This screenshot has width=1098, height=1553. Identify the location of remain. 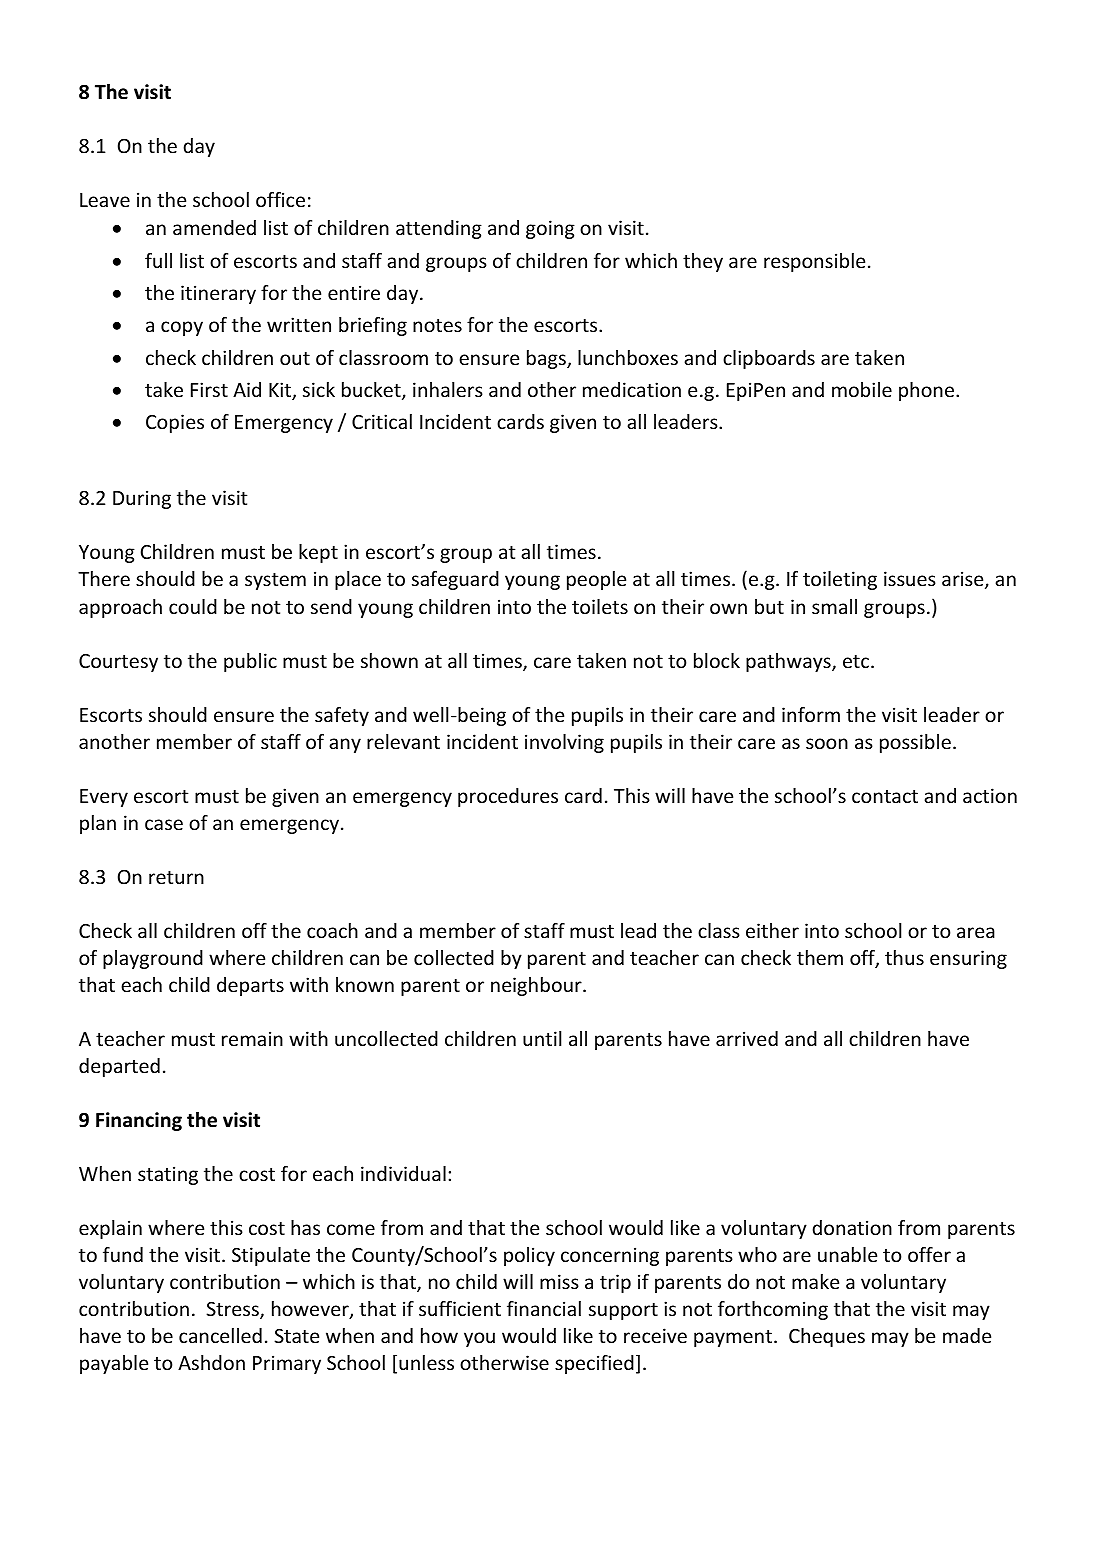
(252, 1038).
